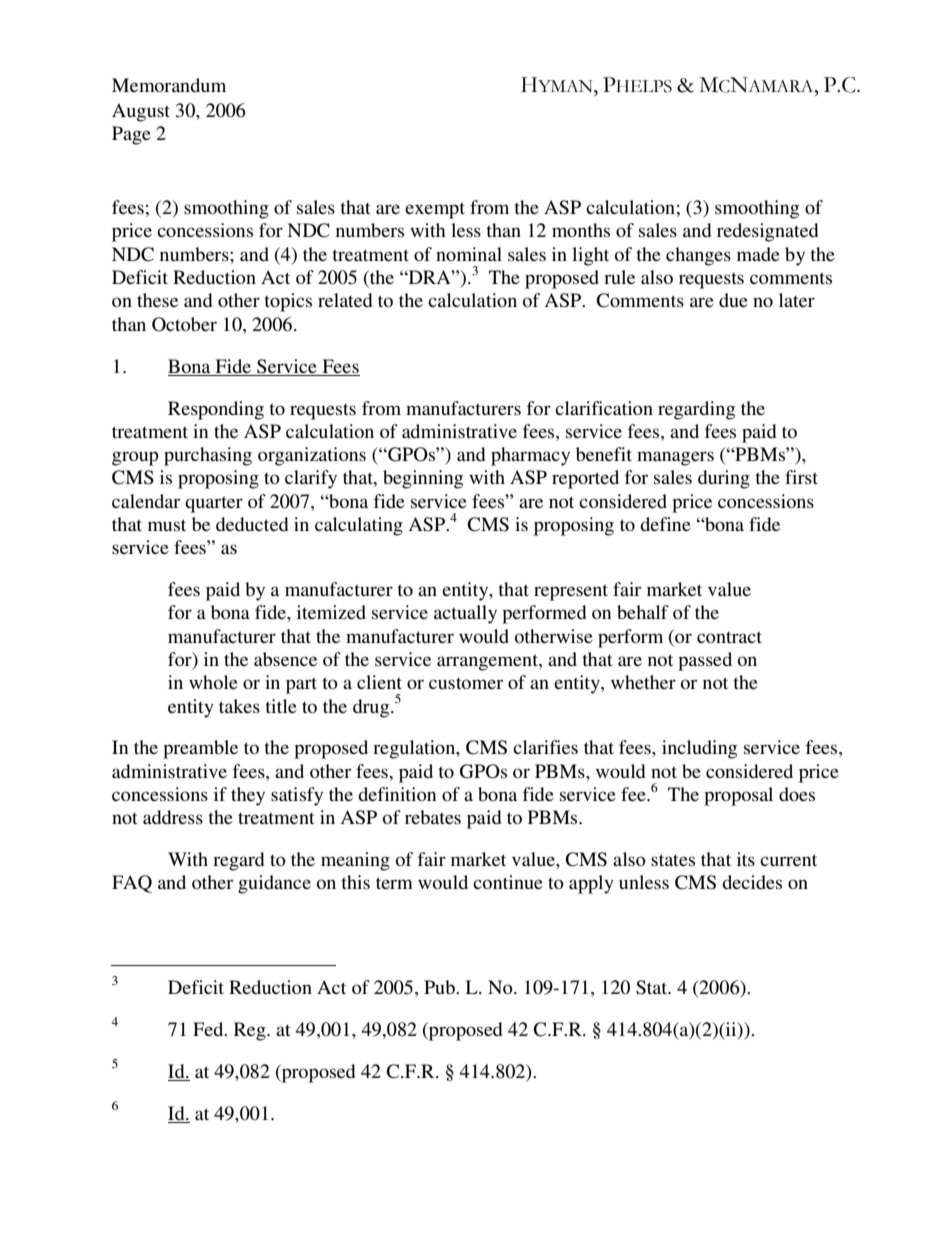  Describe the element at coordinates (435, 210) in the screenshot. I see `exempt` at that location.
